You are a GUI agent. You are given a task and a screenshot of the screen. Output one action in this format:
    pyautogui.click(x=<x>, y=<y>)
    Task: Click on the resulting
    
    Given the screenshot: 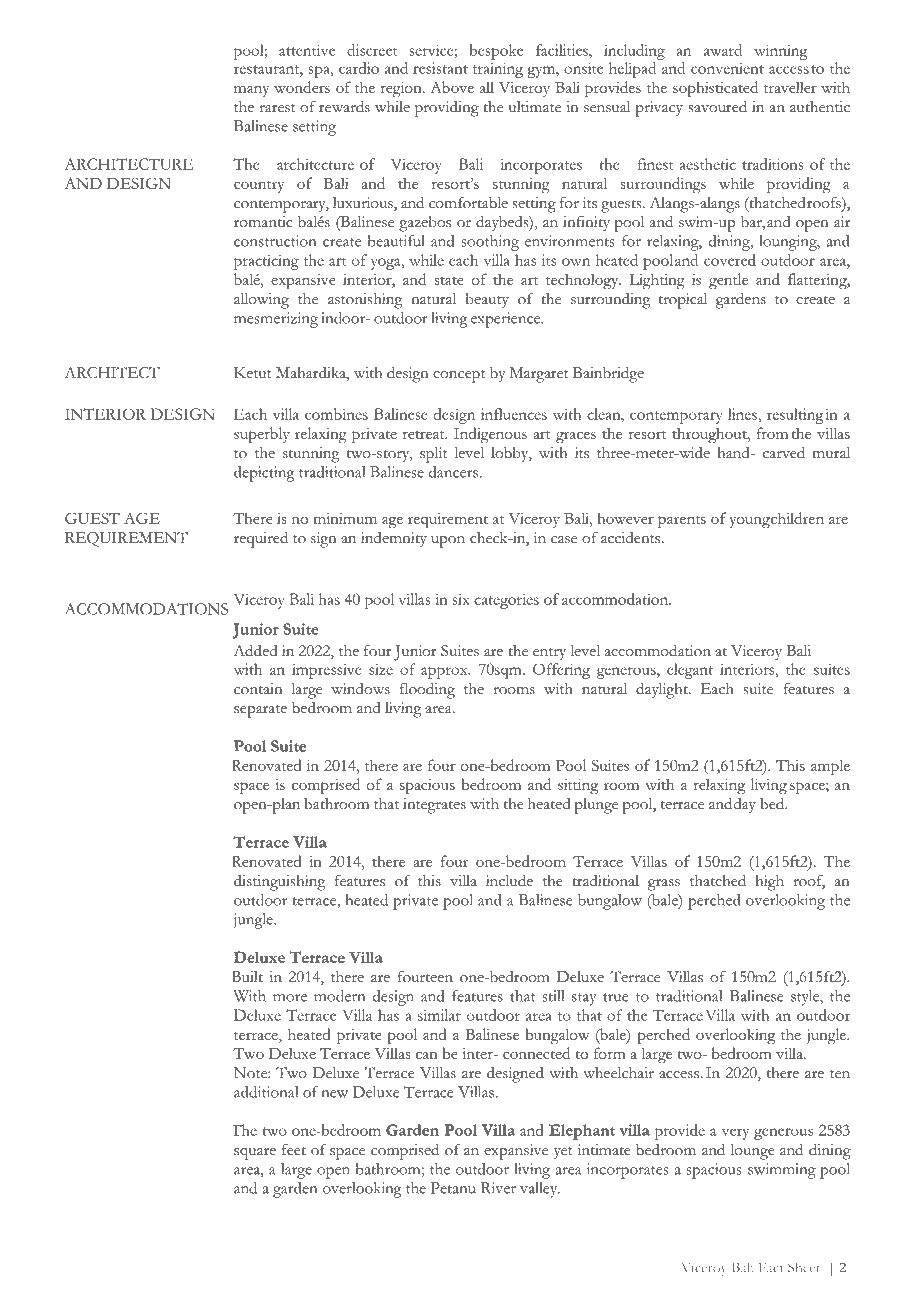 What is the action you would take?
    pyautogui.click(x=795, y=416)
